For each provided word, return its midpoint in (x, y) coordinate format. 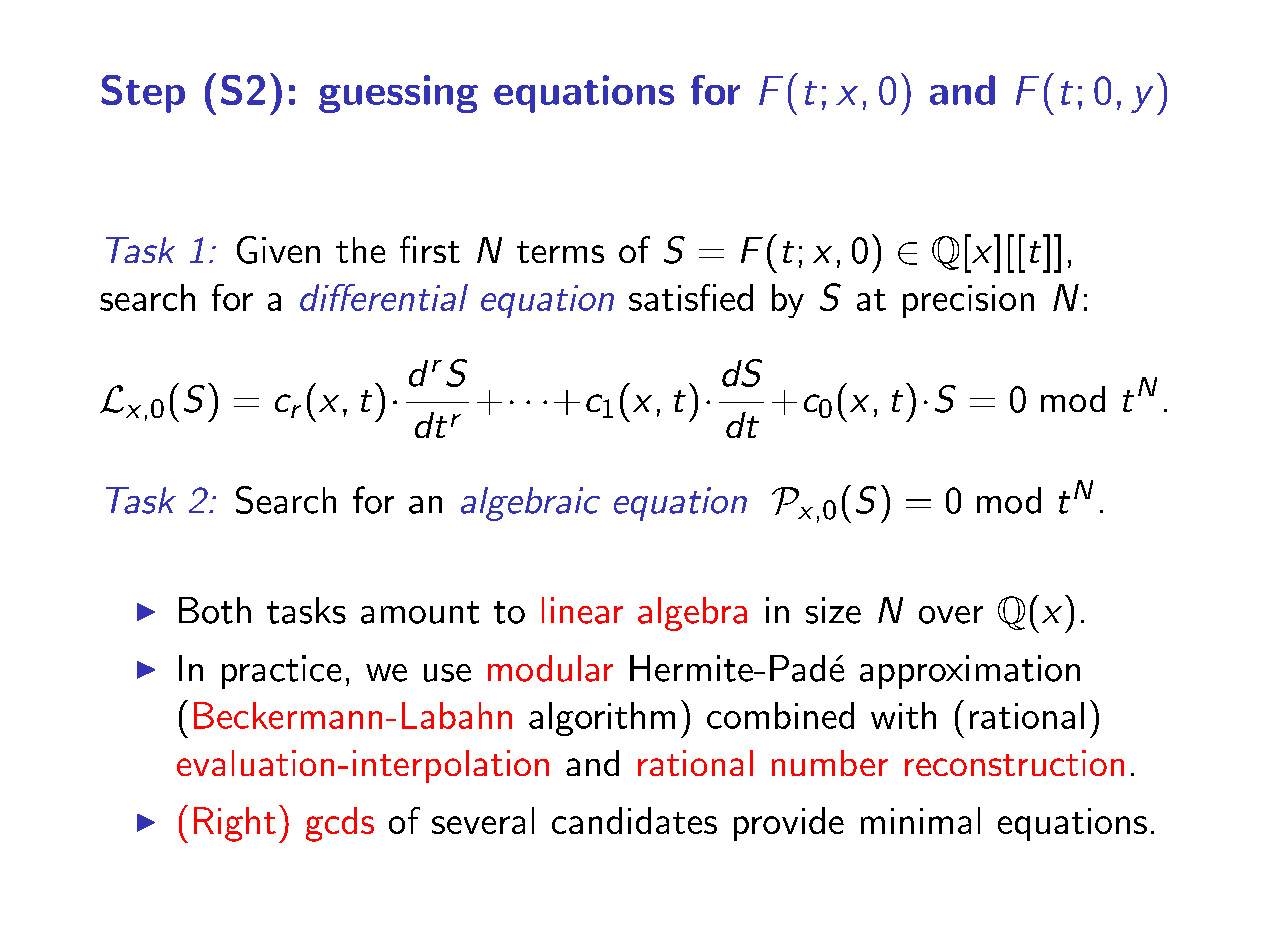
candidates (634, 820)
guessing (398, 94)
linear (582, 610)
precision (968, 301)
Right (235, 824)
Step (143, 94)
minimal (920, 820)
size (833, 610)
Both (215, 610)
